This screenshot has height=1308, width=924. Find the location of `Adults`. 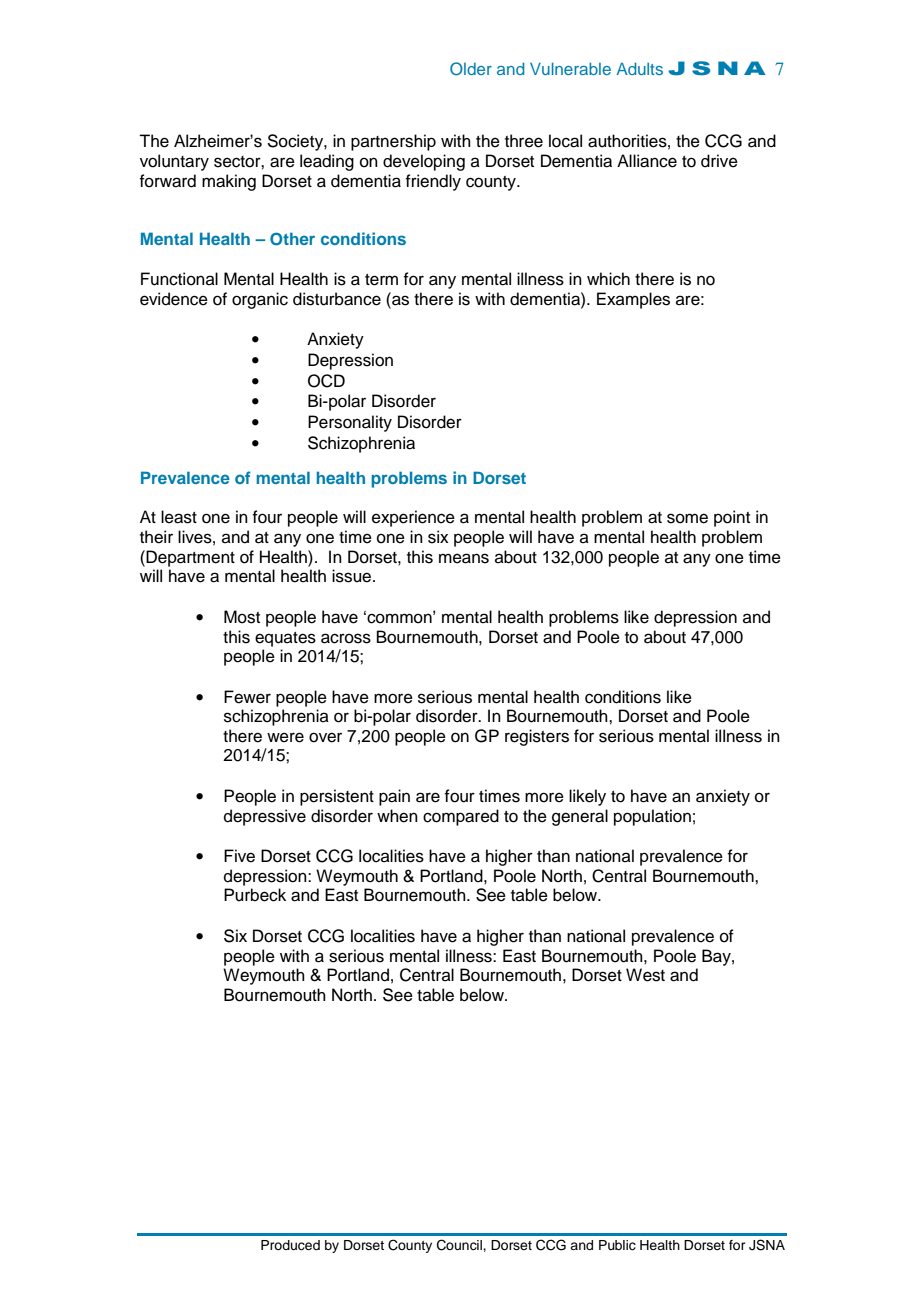

Adults is located at coordinates (639, 68).
